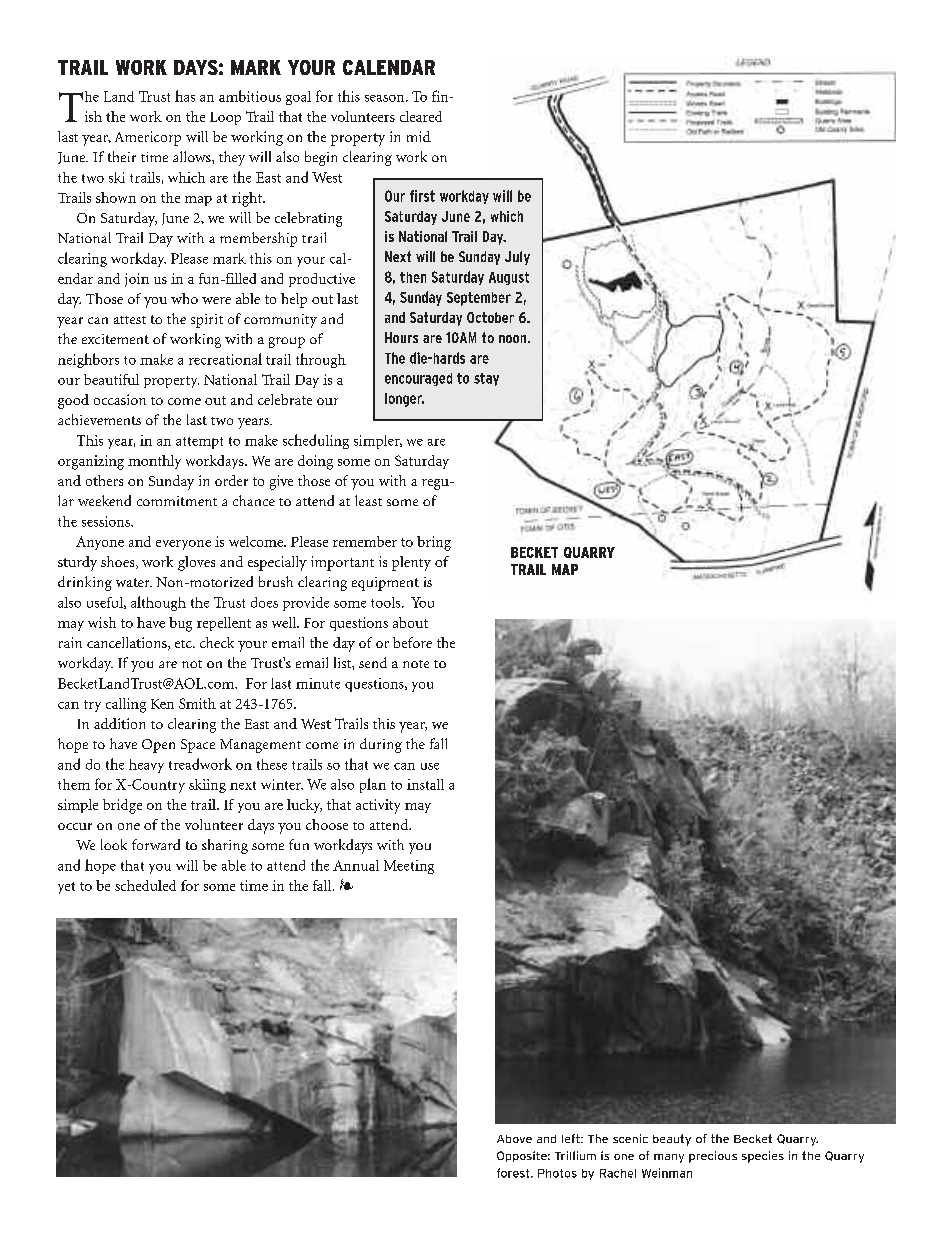 This screenshot has height=1233, width=952. I want to click on stay, so click(486, 379).
